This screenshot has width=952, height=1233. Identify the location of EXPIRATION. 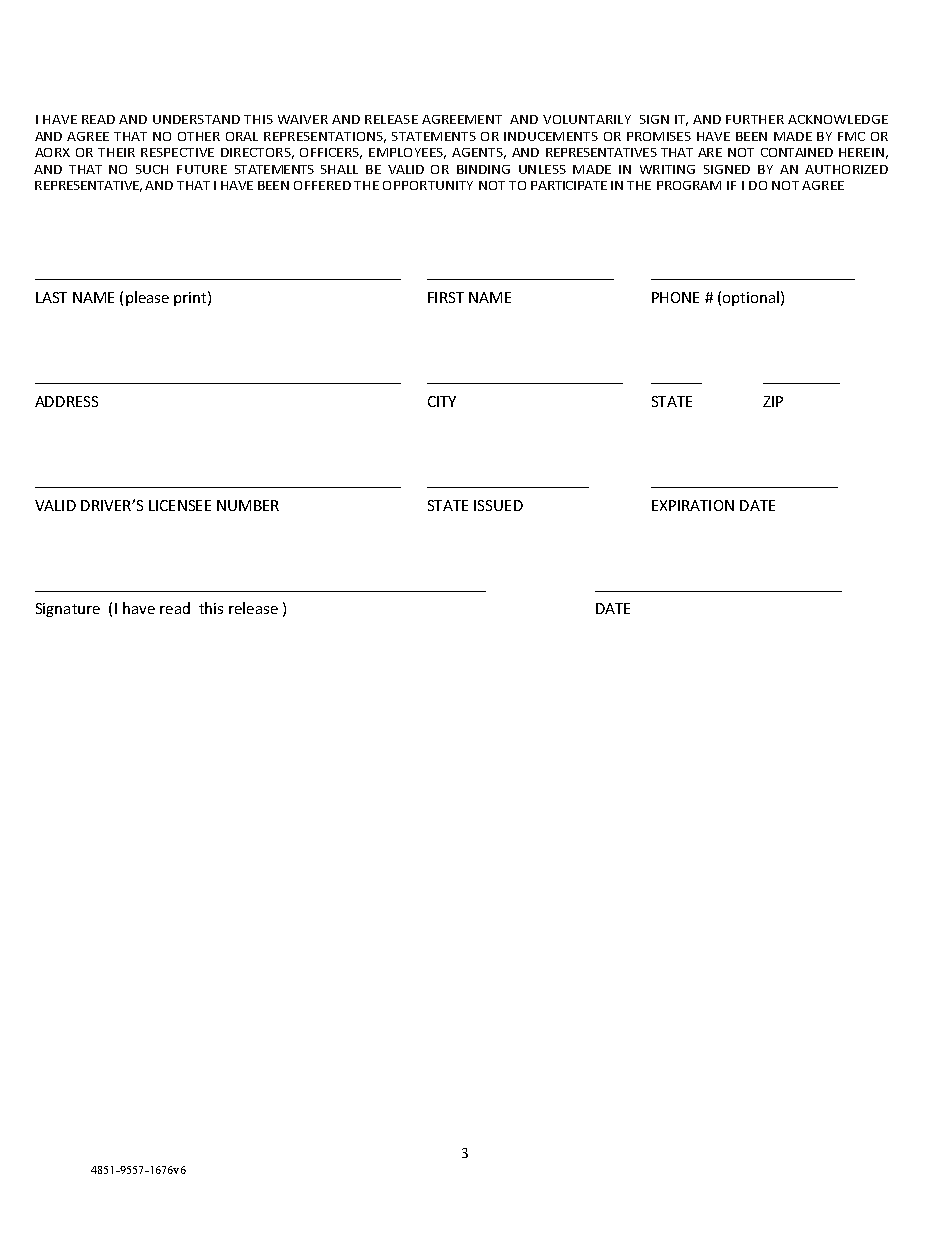
(693, 505).
